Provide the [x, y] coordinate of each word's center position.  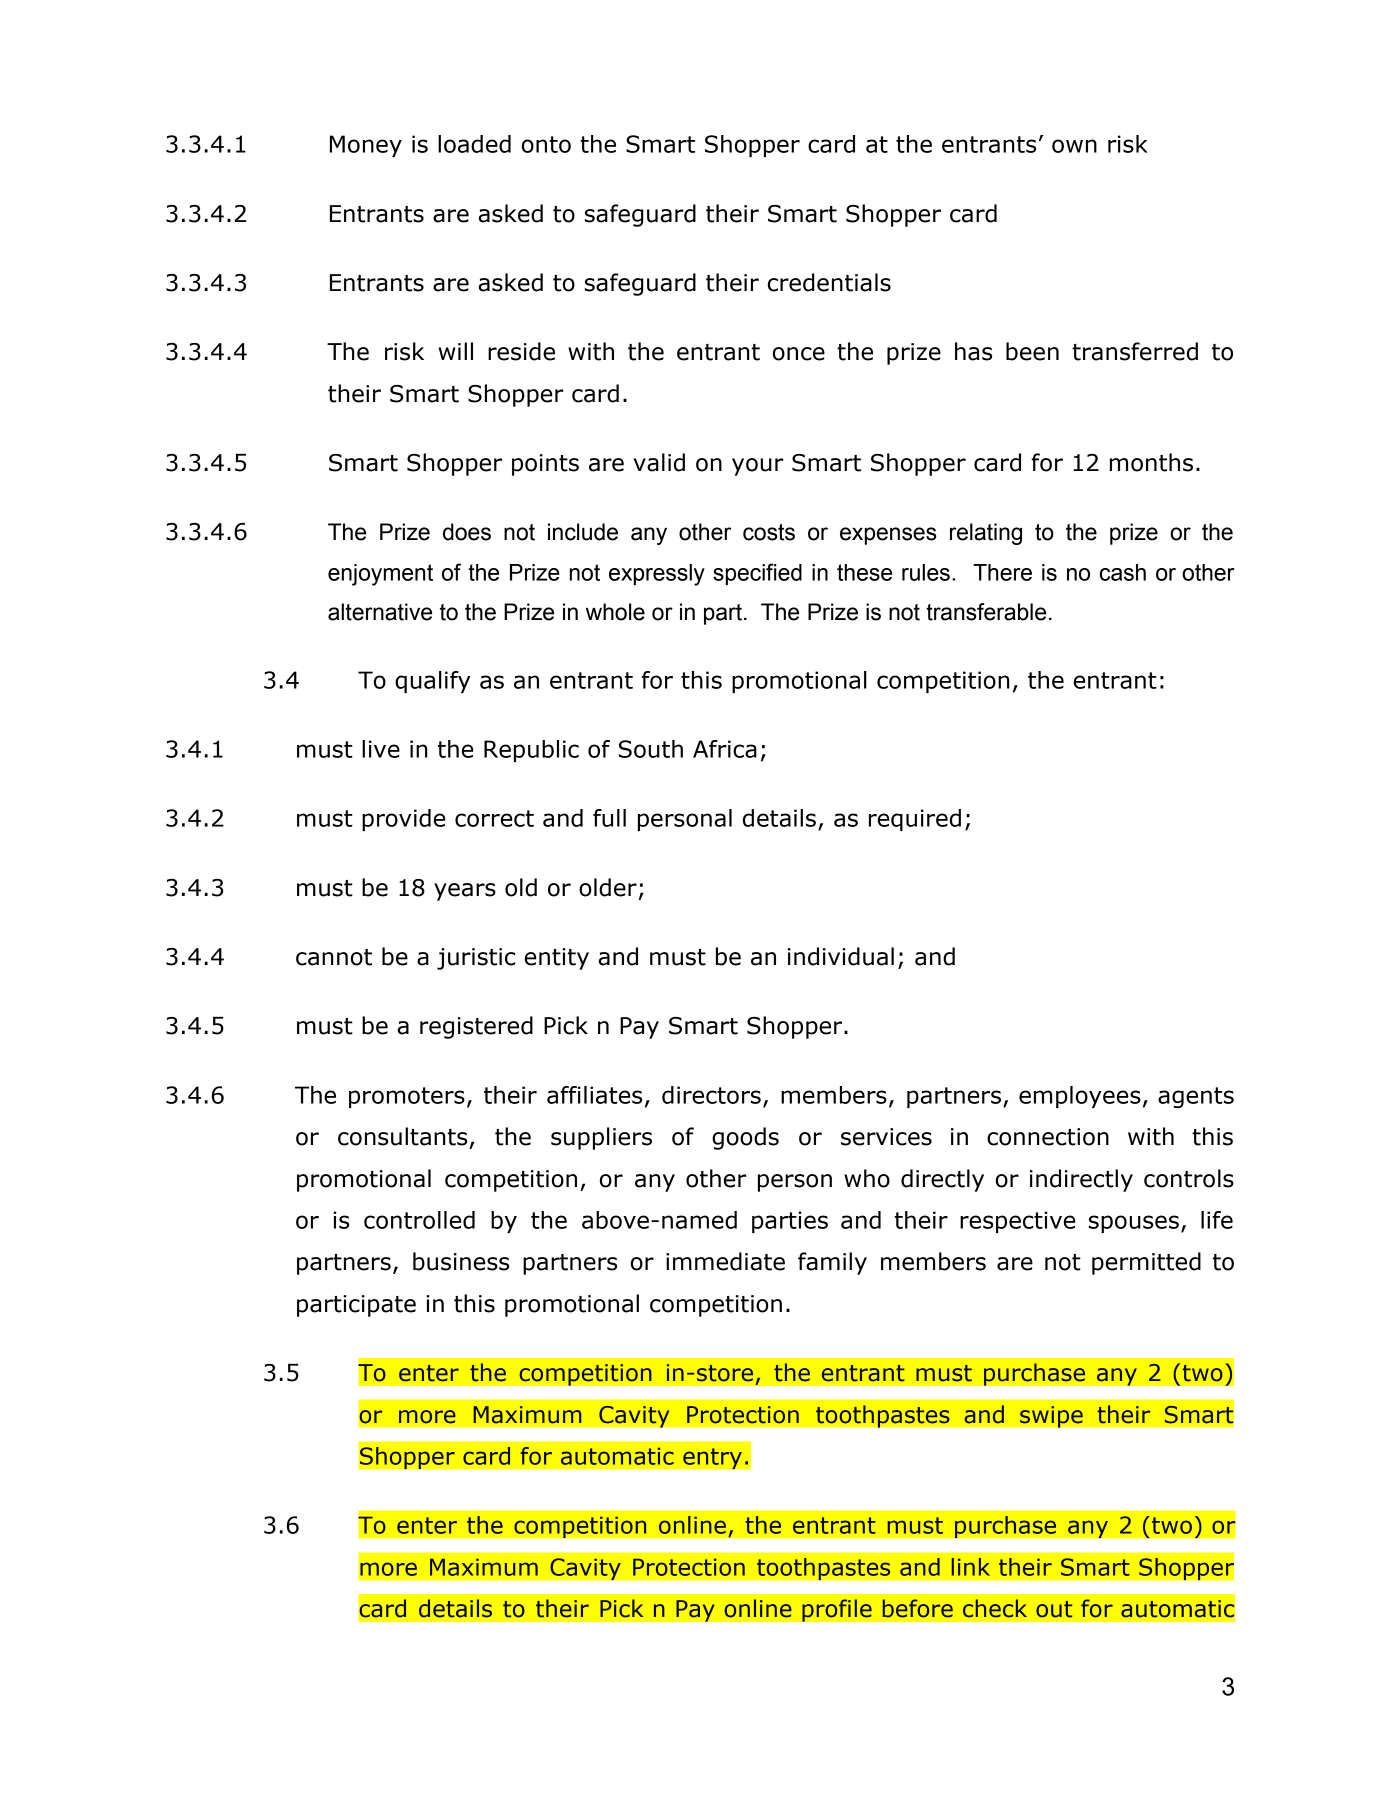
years [465, 892]
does [467, 532]
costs [769, 532]
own [1074, 146]
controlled [419, 1220]
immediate [725, 1261]
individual [841, 956]
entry [712, 1458]
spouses [1134, 1224]
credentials [829, 282]
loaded [474, 144]
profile [837, 1610]
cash [1123, 572]
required [915, 820]
